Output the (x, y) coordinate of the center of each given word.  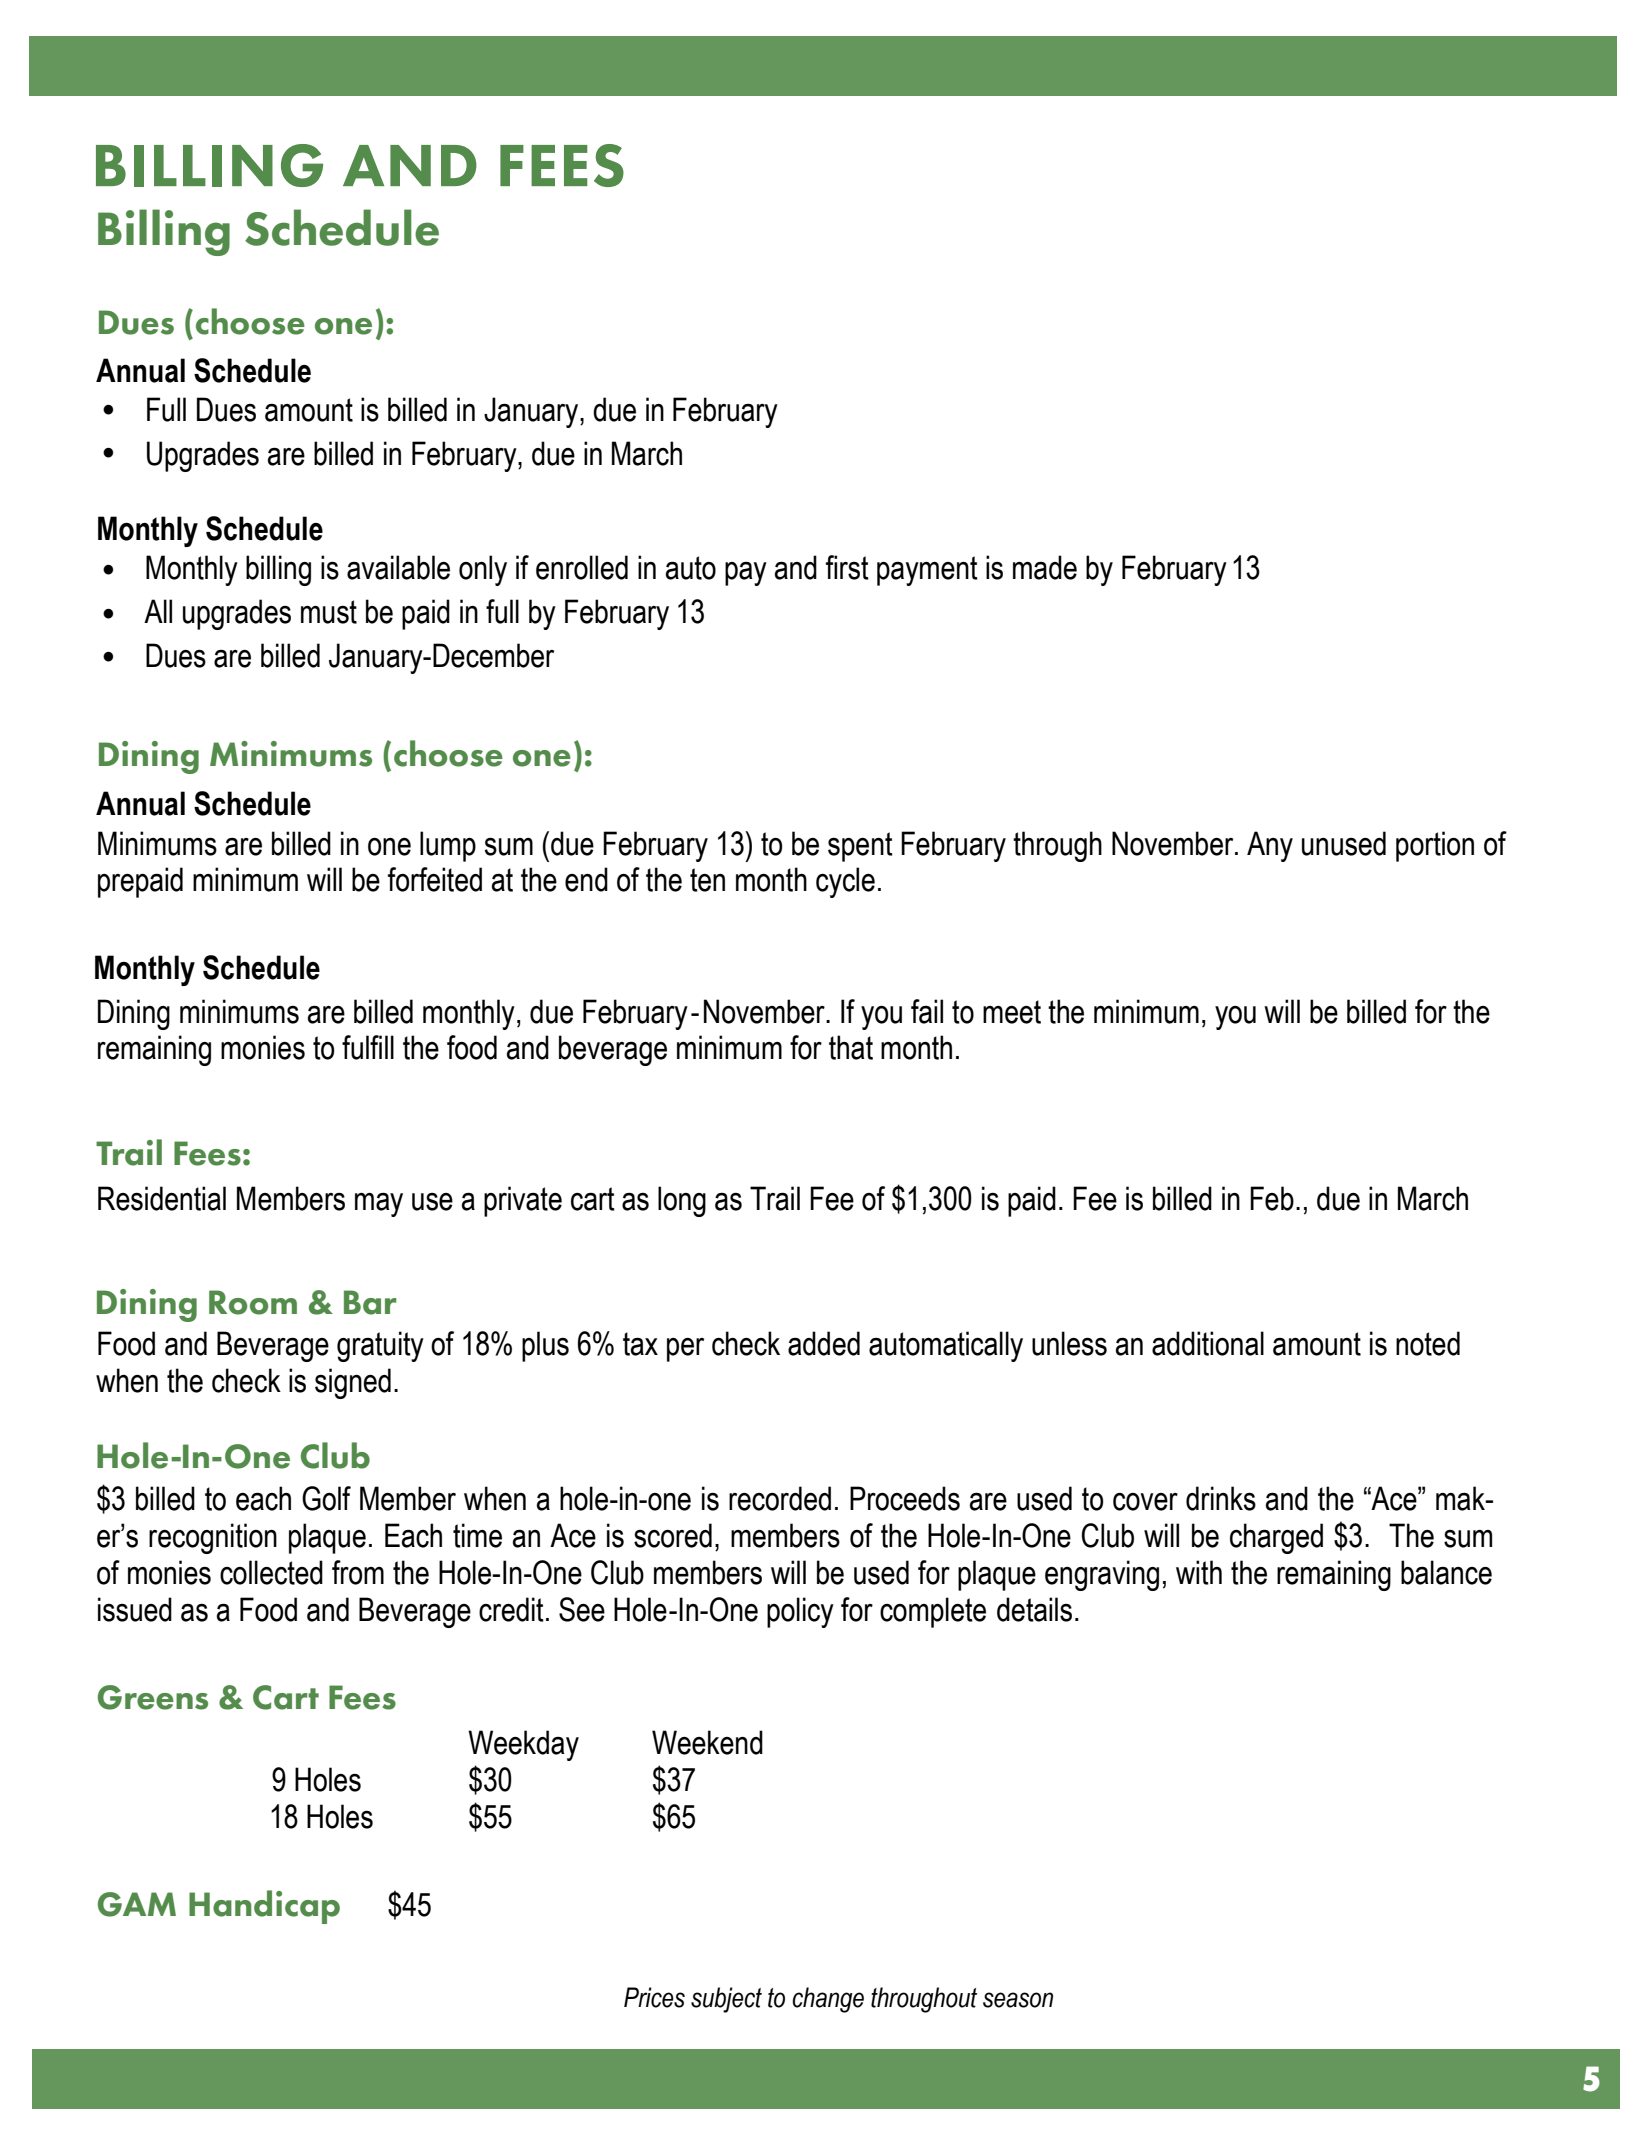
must (329, 612)
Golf (326, 1498)
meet (1012, 1012)
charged (1276, 1538)
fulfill (368, 1047)
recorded (780, 1498)
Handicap (264, 1907)
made (1045, 567)
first (847, 567)
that (851, 1047)
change (828, 2000)
